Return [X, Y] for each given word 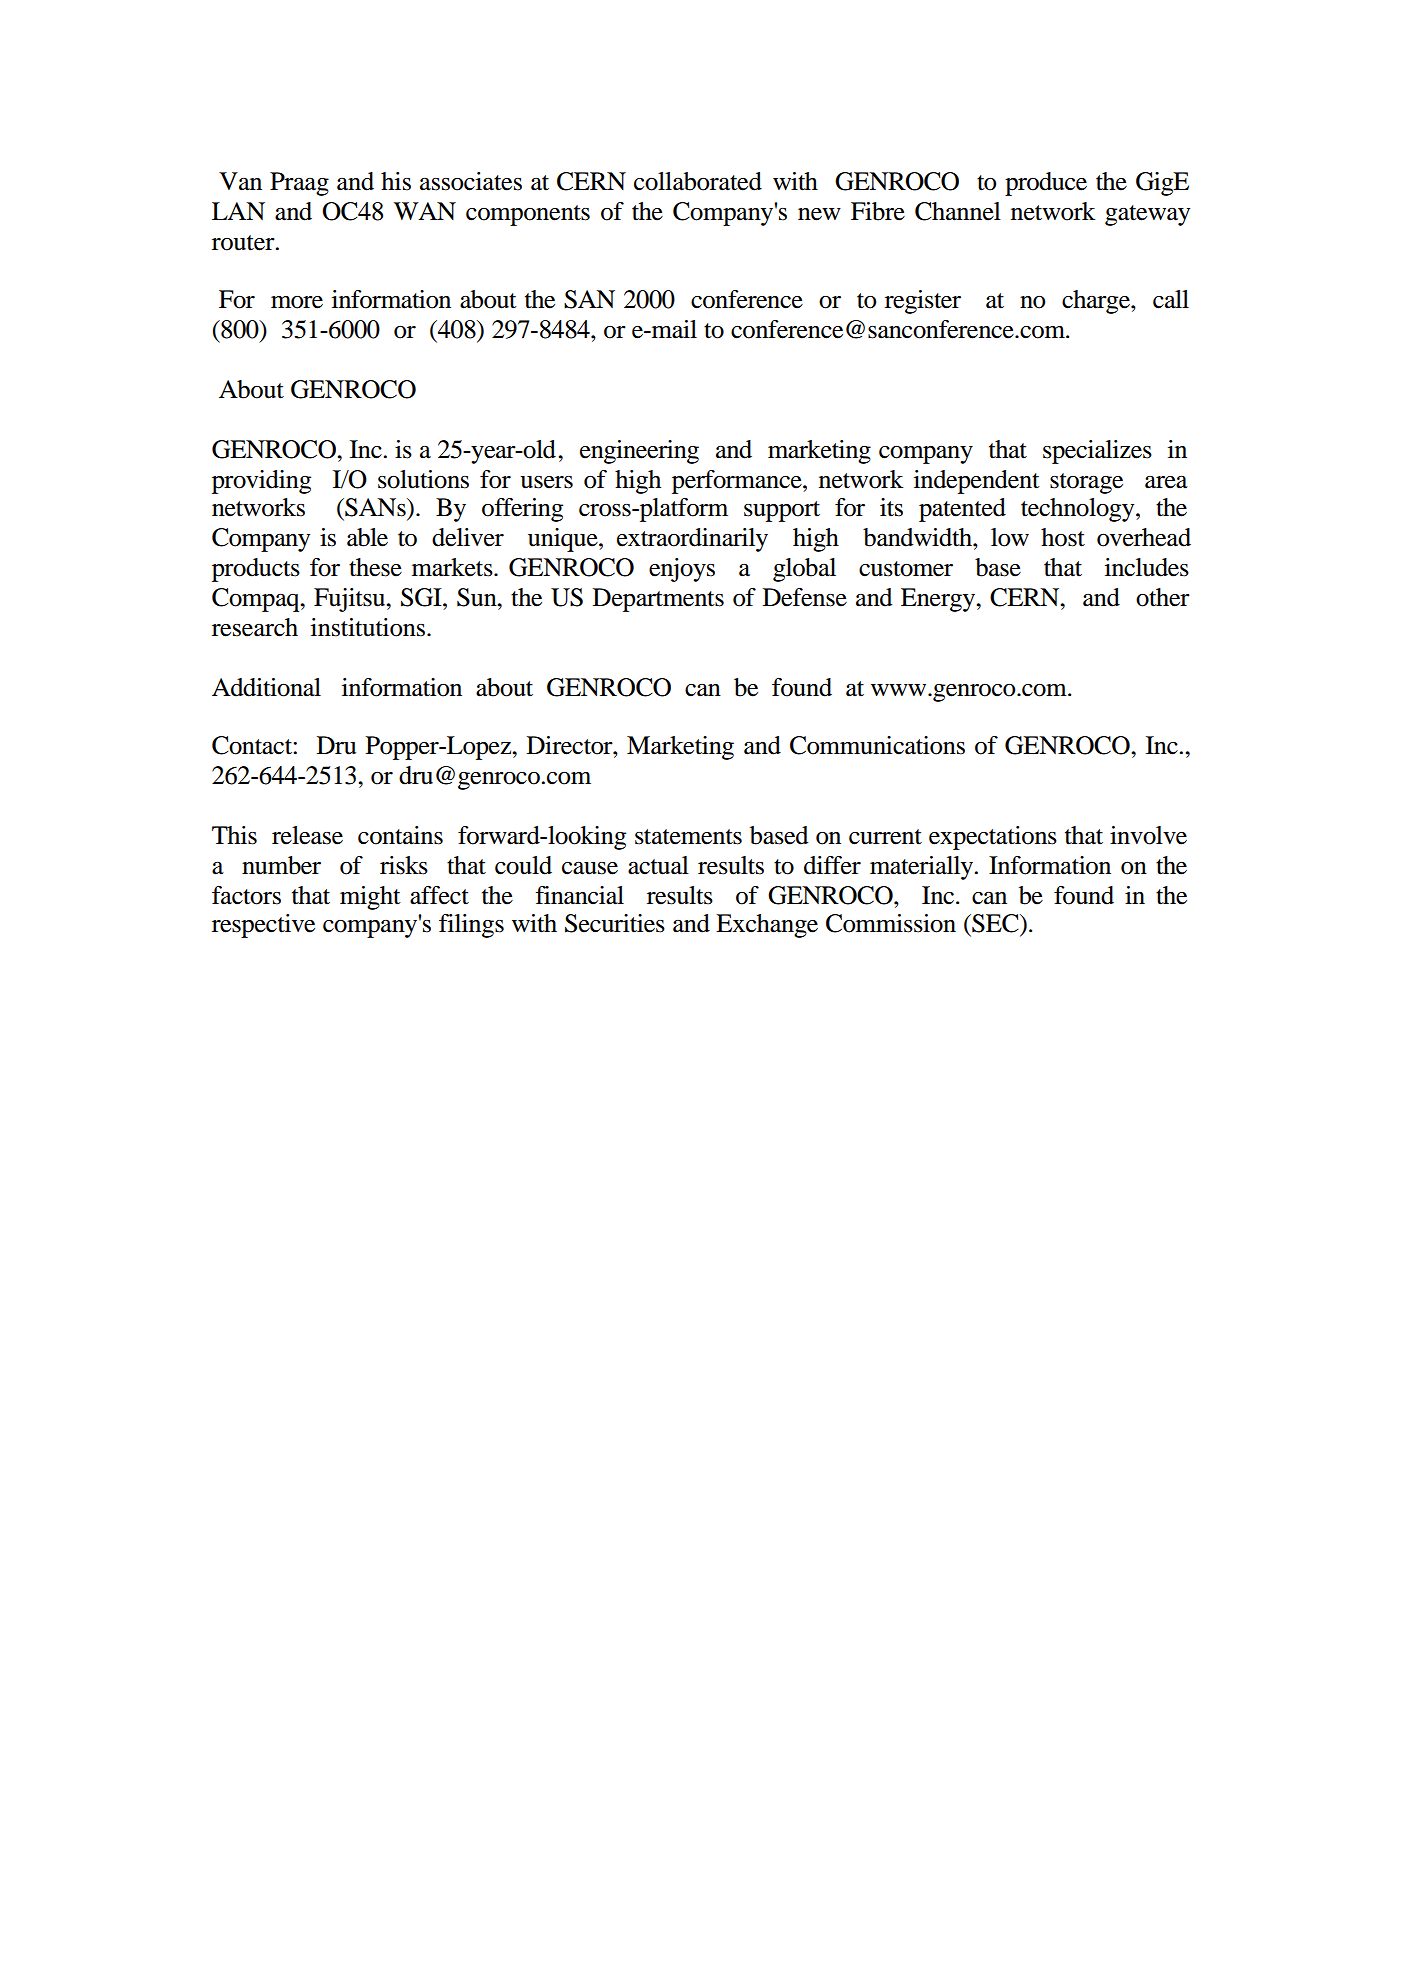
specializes [1097, 452]
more [297, 302]
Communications [877, 745]
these [375, 567]
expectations [993, 838]
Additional [266, 687]
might [370, 898]
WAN [425, 211]
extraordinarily [692, 540]
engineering [639, 452]
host [1063, 537]
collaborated [698, 181]
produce [1046, 184]
